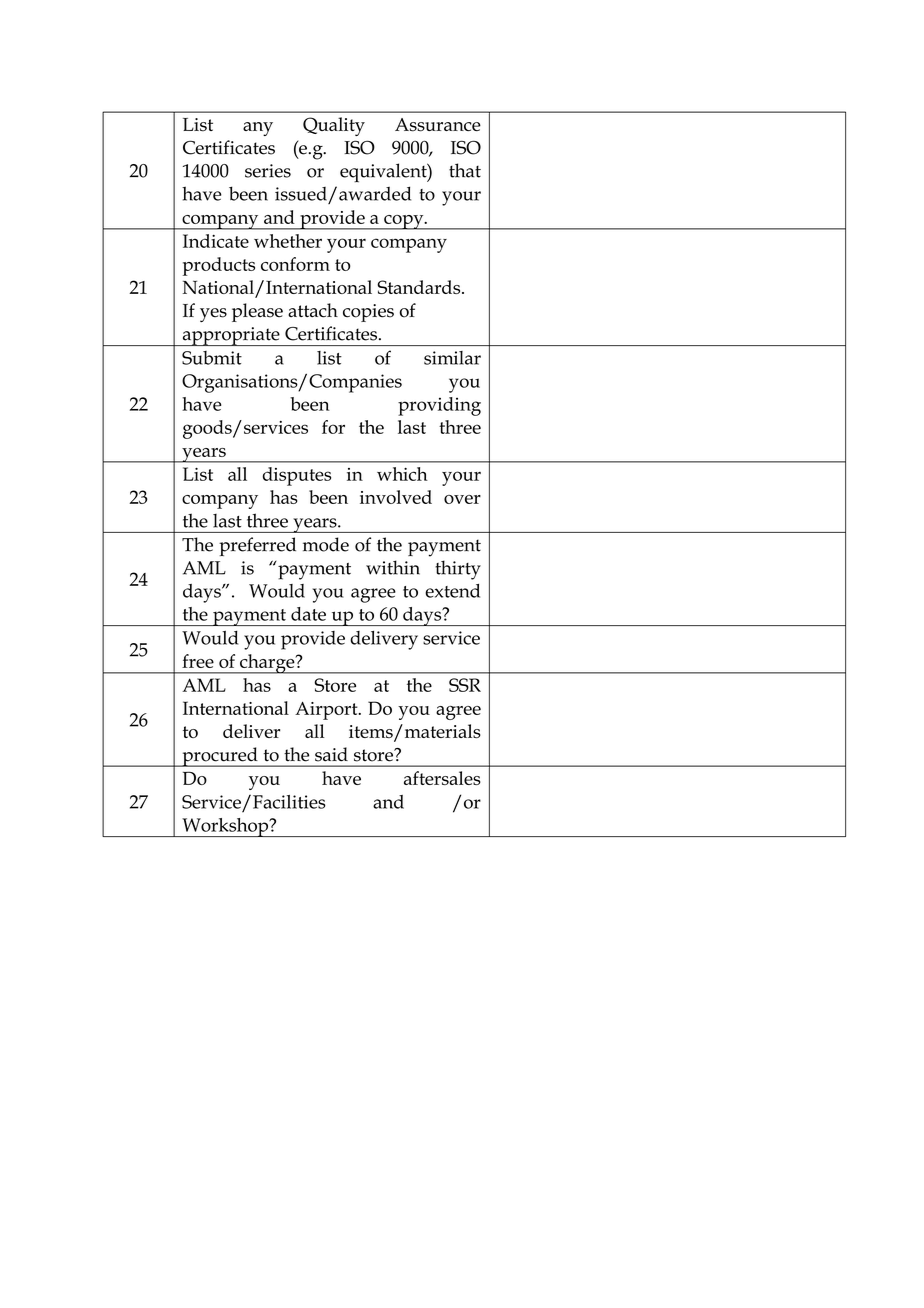 This page has width=924, height=1308. Describe the element at coordinates (225, 827) in the page. I see `Workshop` at that location.
